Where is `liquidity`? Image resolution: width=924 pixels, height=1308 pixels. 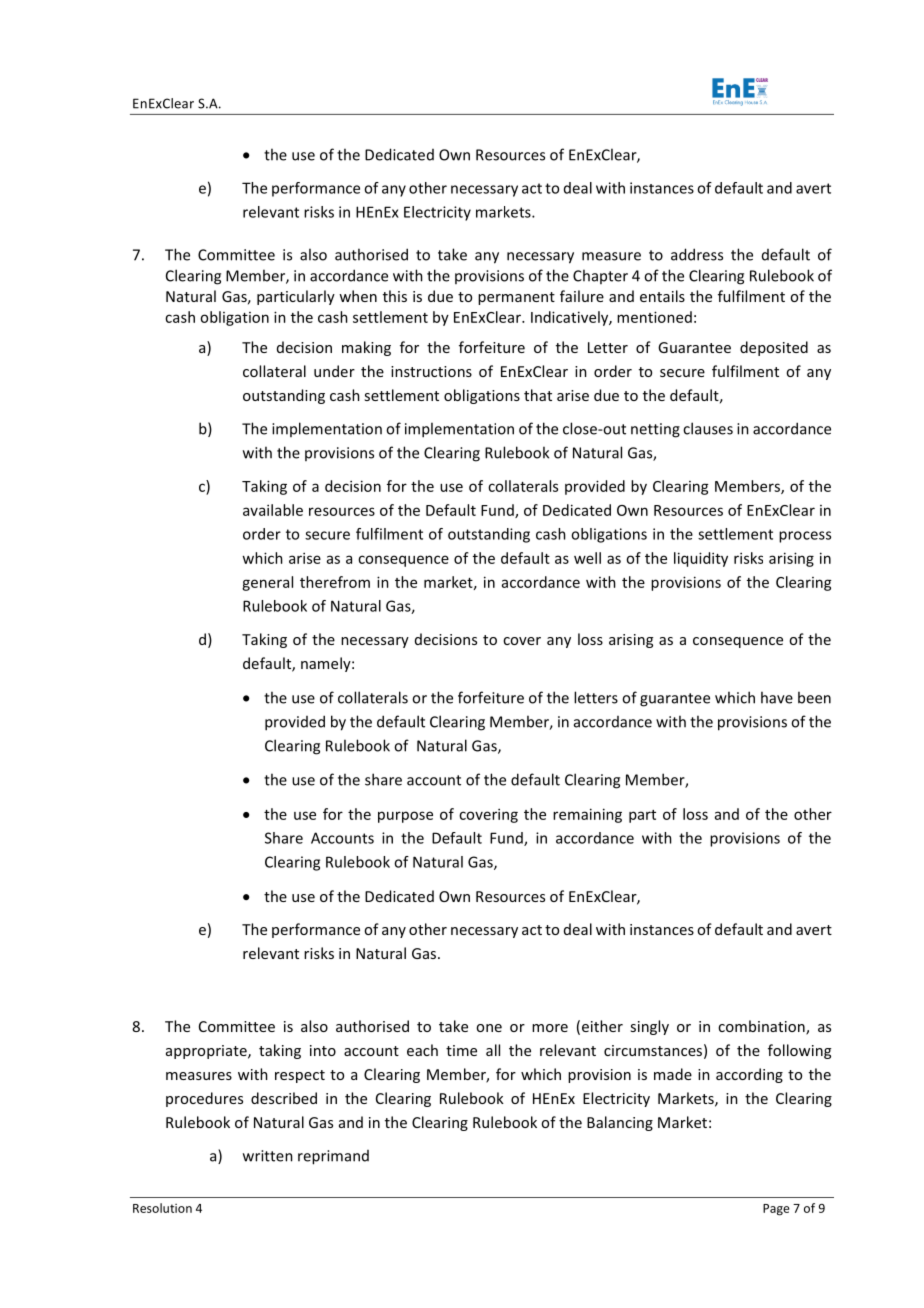 liquidity is located at coordinates (701, 559).
